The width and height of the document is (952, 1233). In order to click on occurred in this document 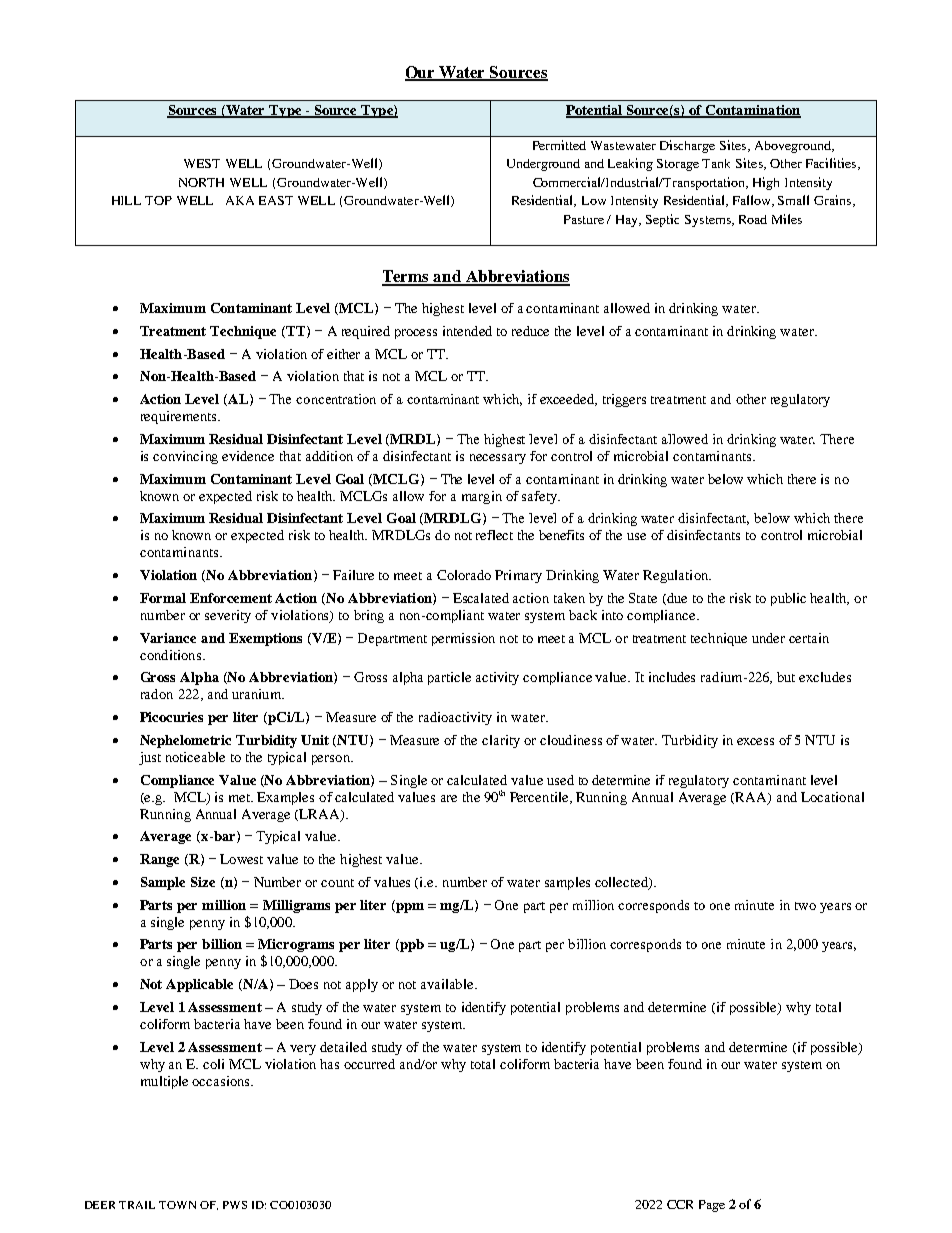, I will do `click(369, 1064)`.
